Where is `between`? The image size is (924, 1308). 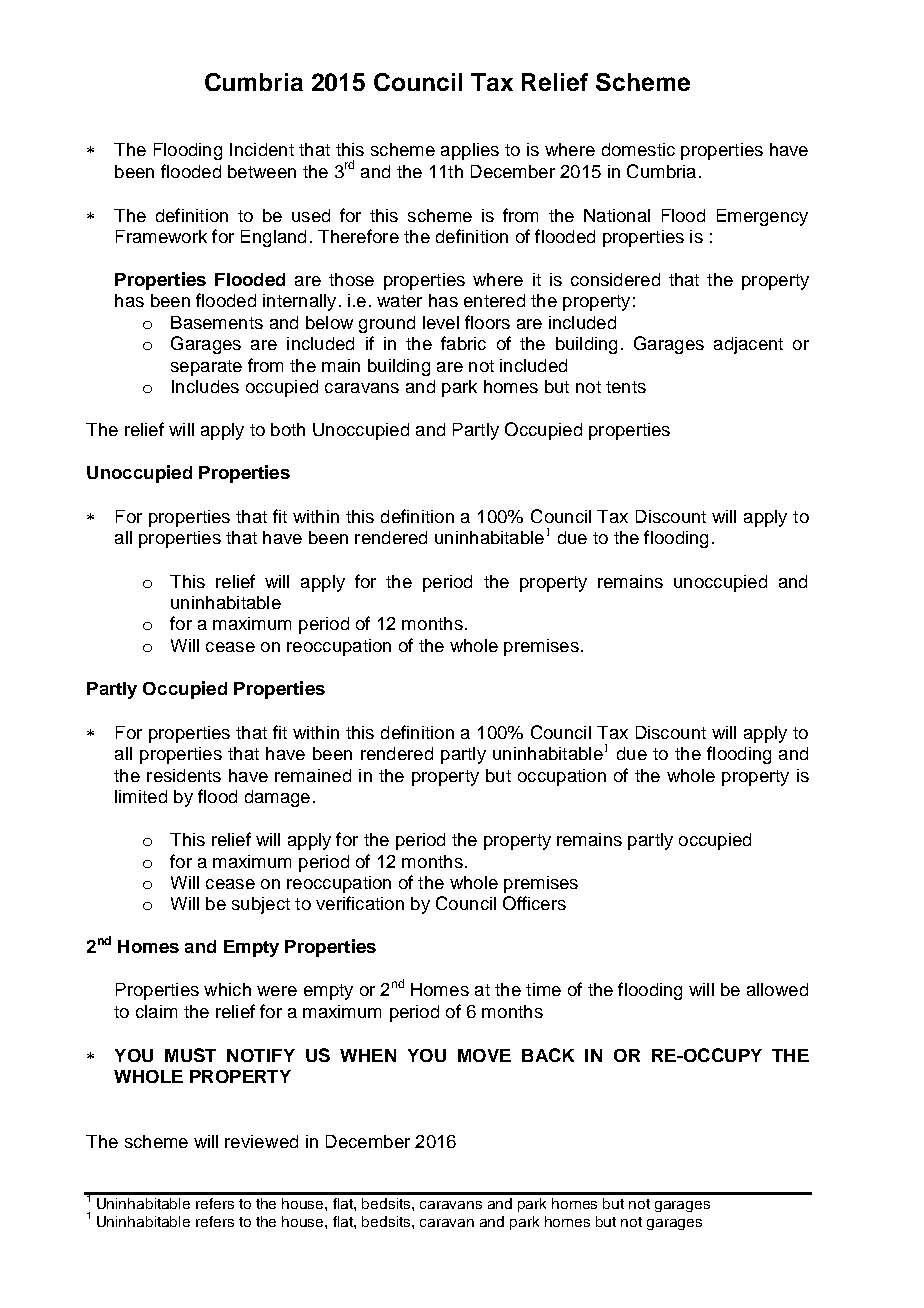
between is located at coordinates (262, 171).
